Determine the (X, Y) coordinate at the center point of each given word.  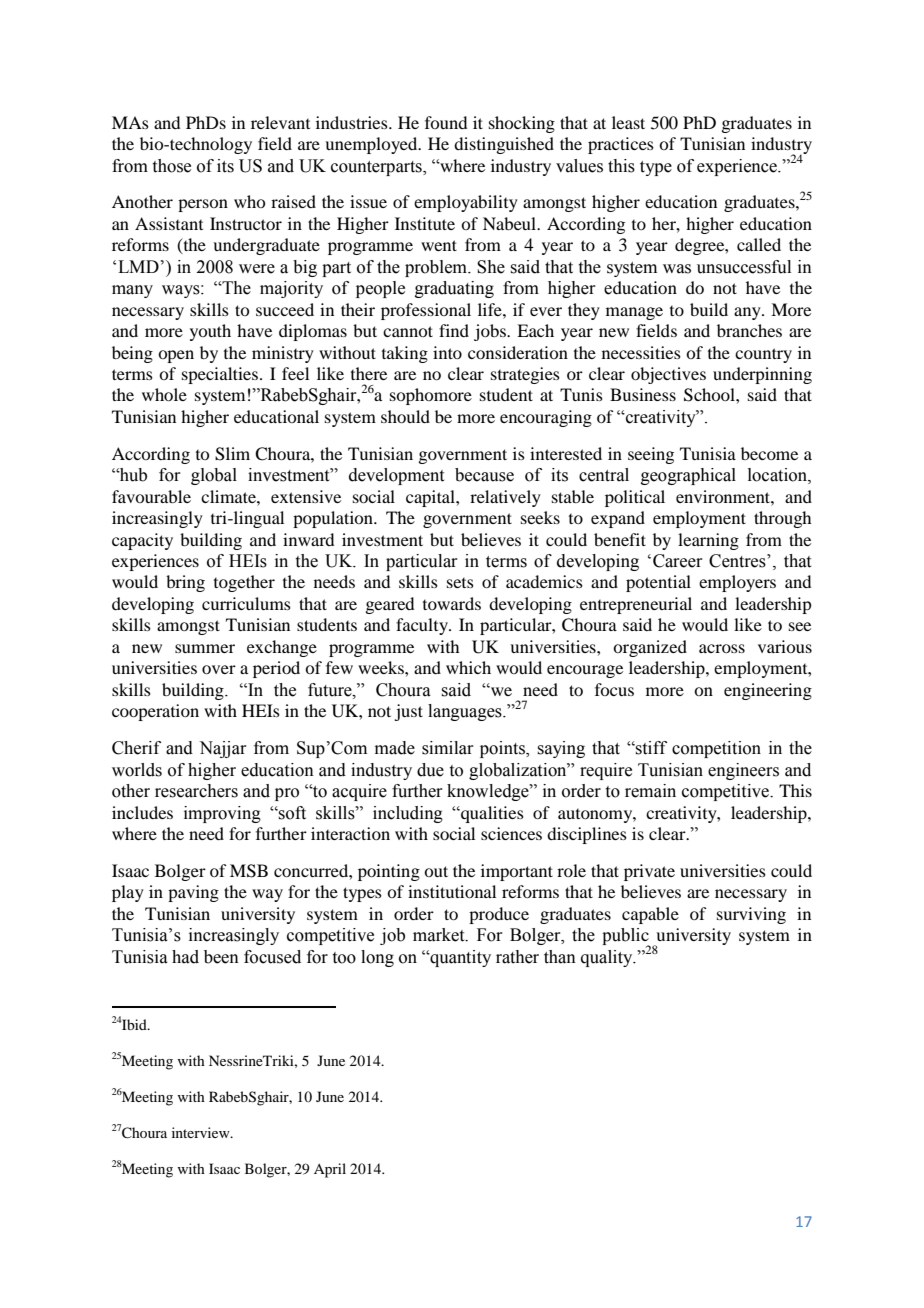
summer (205, 648)
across (722, 648)
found (446, 122)
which (468, 667)
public (626, 938)
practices (621, 145)
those (172, 166)
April (330, 1170)
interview (202, 1132)
